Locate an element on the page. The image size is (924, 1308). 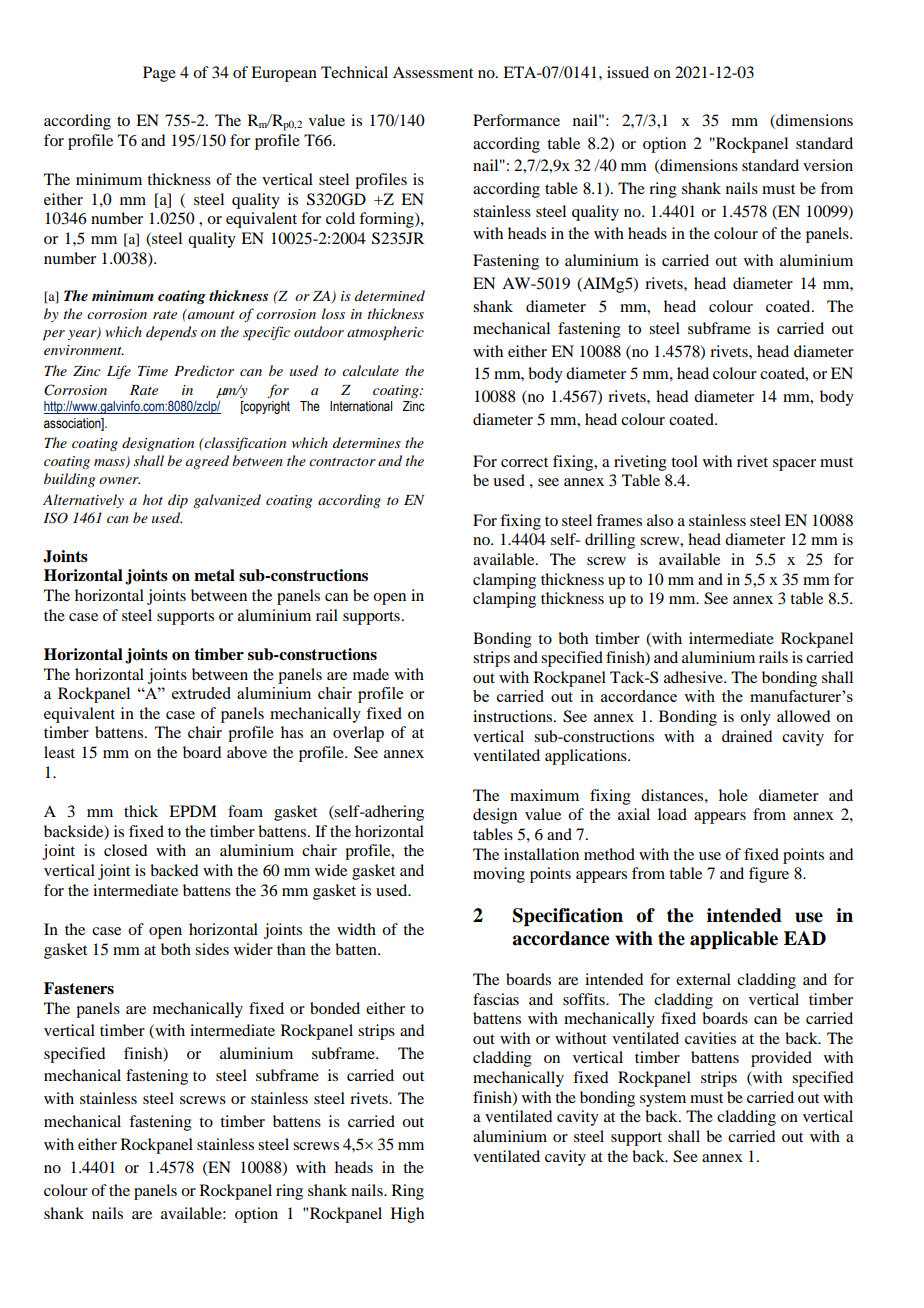
atmospheric is located at coordinates (385, 333).
